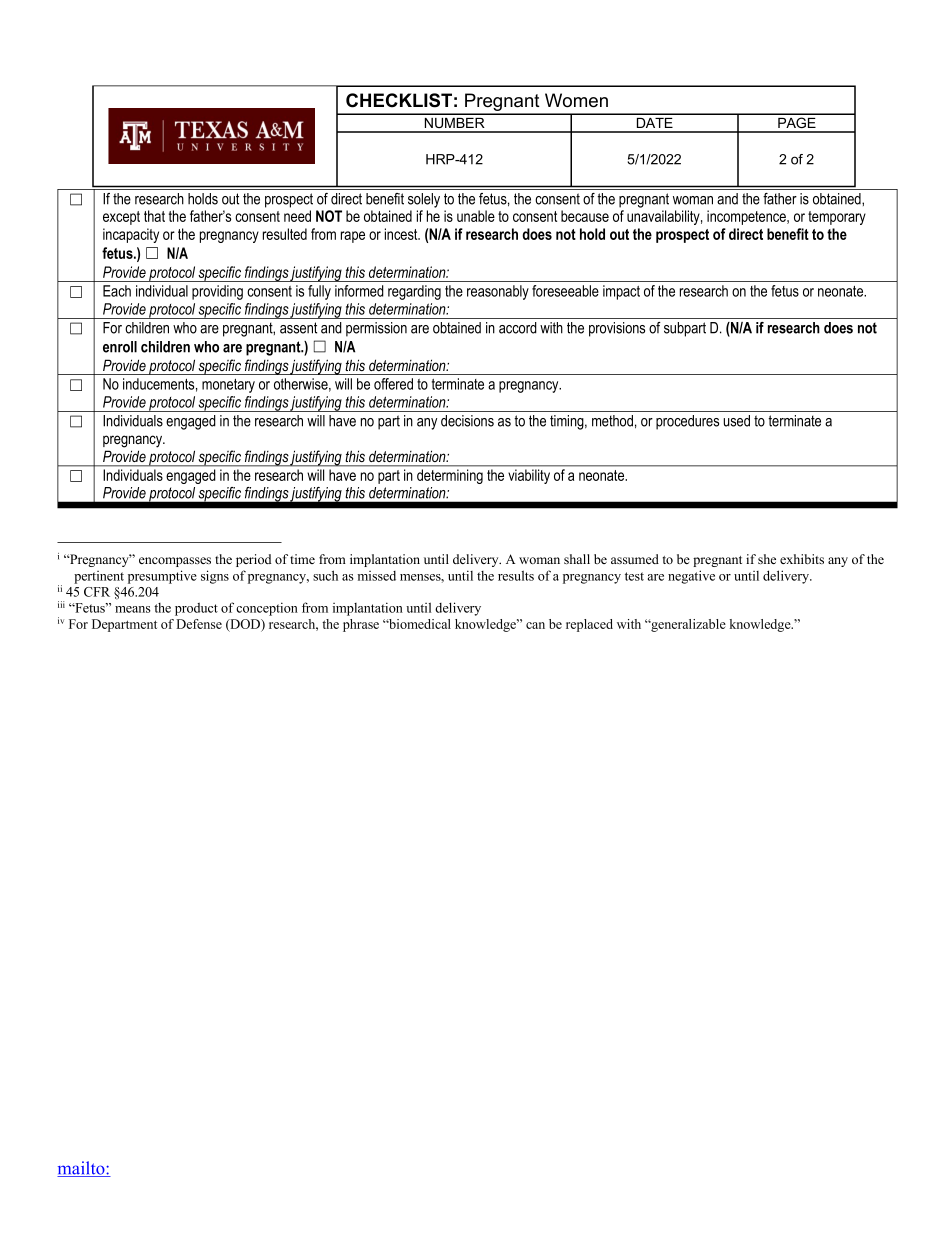 The height and width of the screenshot is (1233, 952). I want to click on means, so click(133, 609).
